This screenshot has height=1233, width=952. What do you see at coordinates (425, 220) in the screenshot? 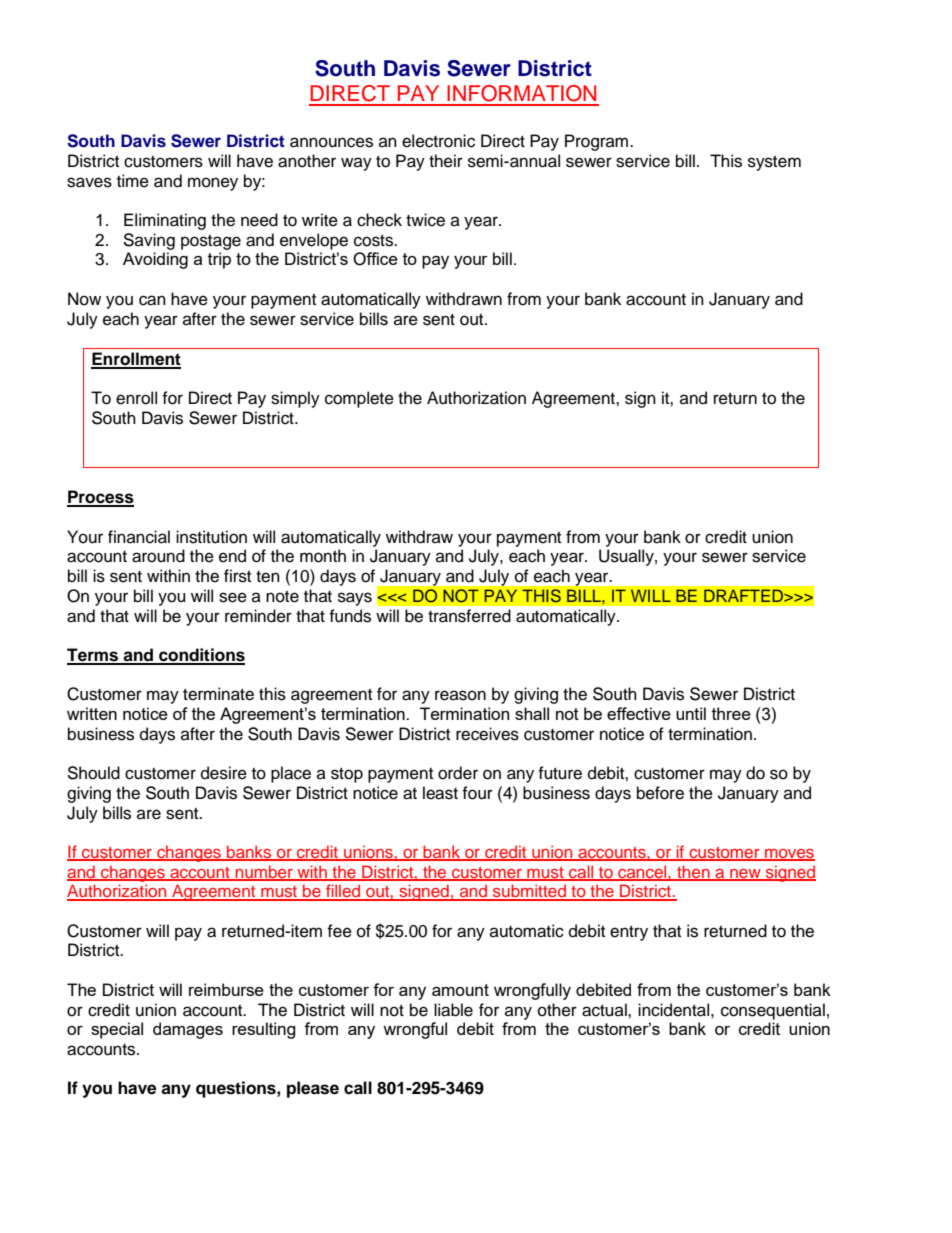
I see `twice` at bounding box center [425, 220].
